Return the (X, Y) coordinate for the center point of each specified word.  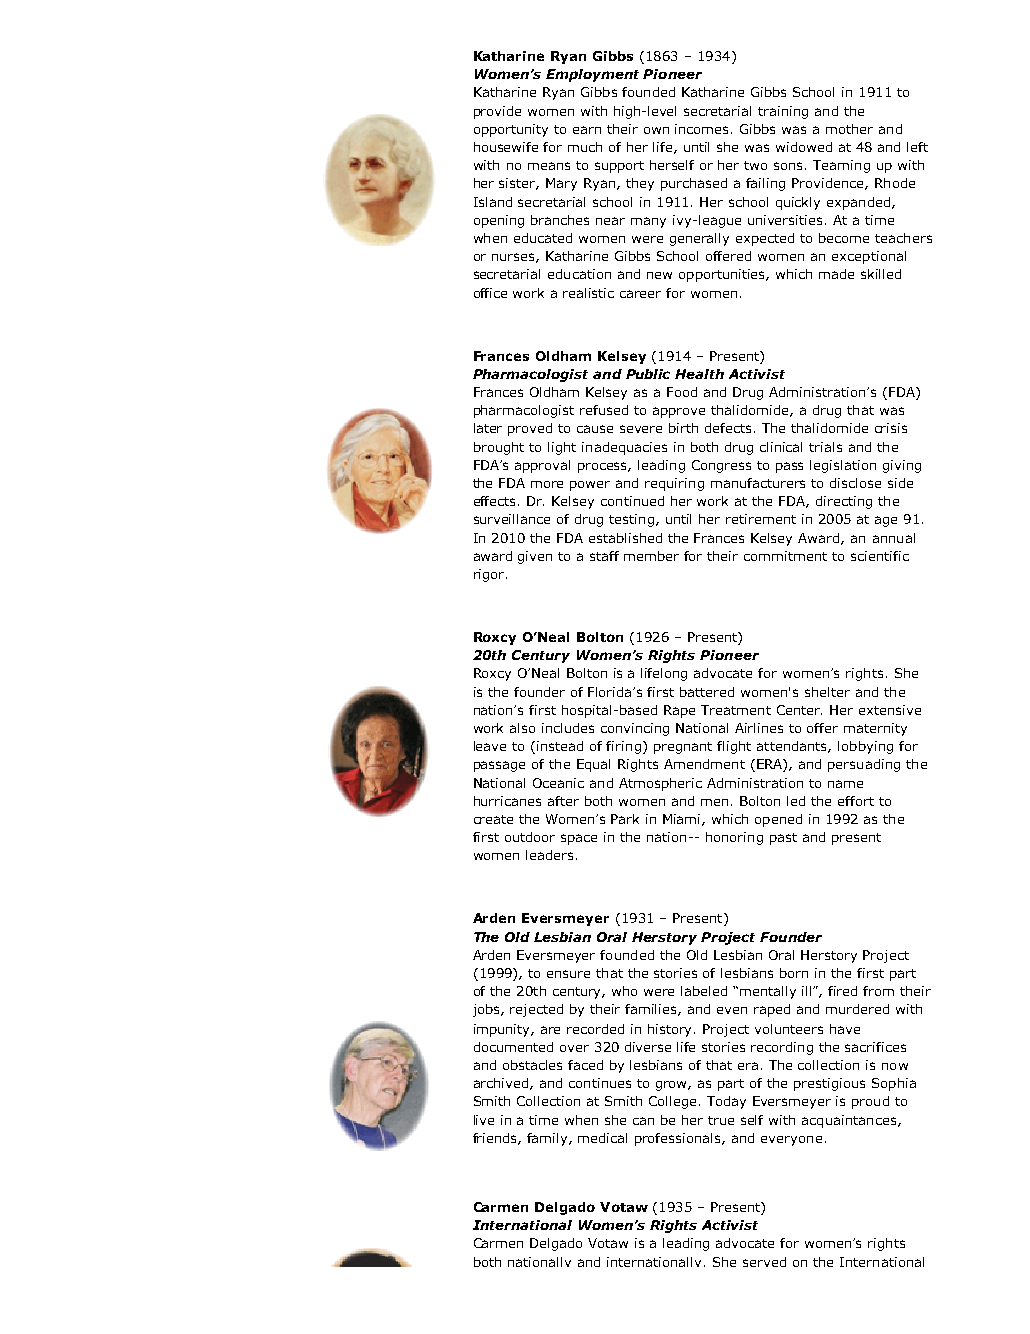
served (764, 1262)
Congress (721, 466)
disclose (855, 483)
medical (602, 1138)
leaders (549, 855)
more (547, 484)
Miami (683, 820)
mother (849, 129)
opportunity (511, 130)
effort (856, 801)
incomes (703, 129)
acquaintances (850, 1121)
